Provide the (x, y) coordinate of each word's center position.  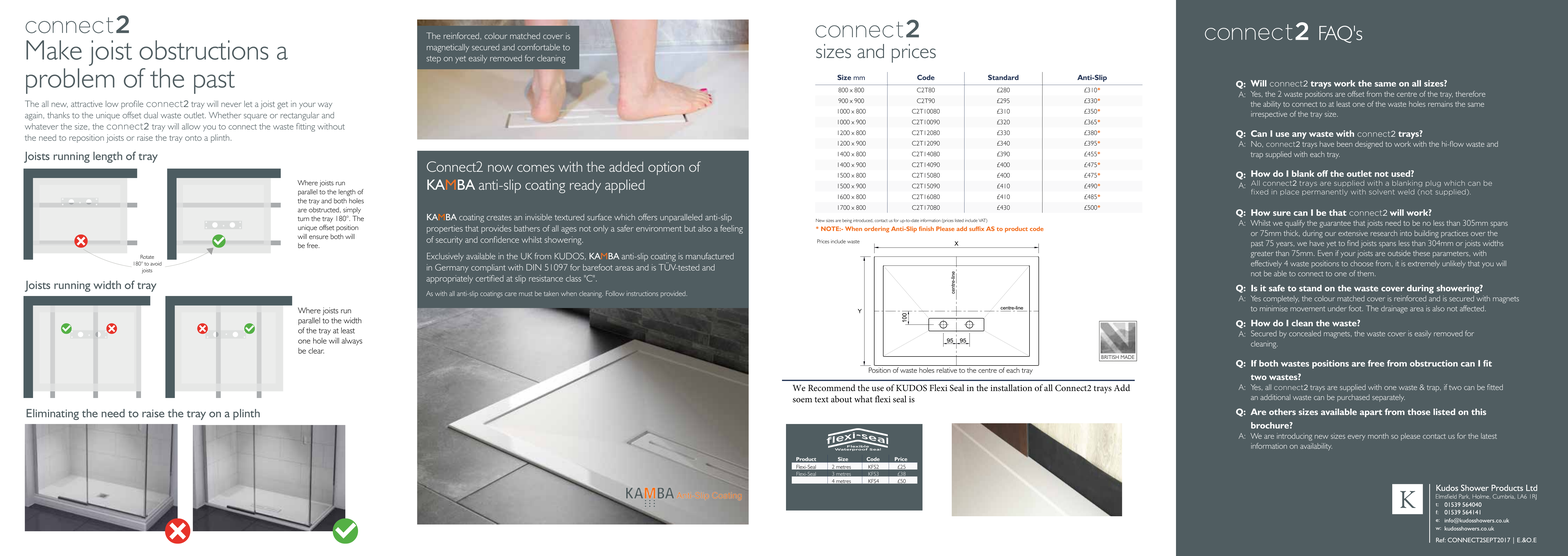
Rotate (147, 257)
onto (193, 138)
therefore (1470, 94)
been (1345, 144)
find (1353, 243)
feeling (731, 229)
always (352, 341)
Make (54, 50)
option (666, 168)
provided (673, 294)
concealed (1305, 334)
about (841, 399)
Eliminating (52, 414)
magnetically (448, 48)
